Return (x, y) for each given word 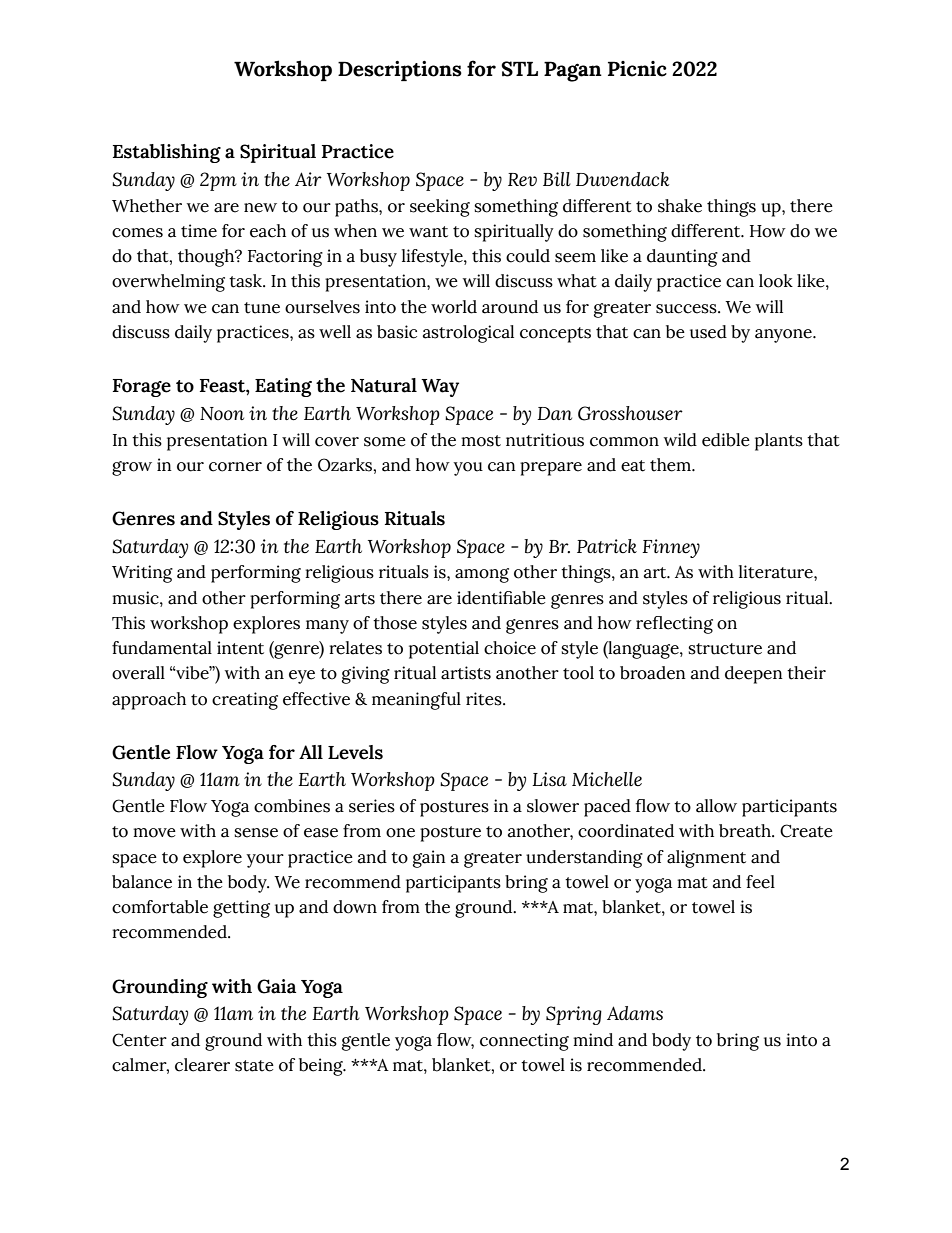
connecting (524, 1042)
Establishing (167, 153)
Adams (635, 1013)
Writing (142, 574)
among (482, 575)
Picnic (637, 69)
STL (519, 69)
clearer (202, 1065)
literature (777, 572)
